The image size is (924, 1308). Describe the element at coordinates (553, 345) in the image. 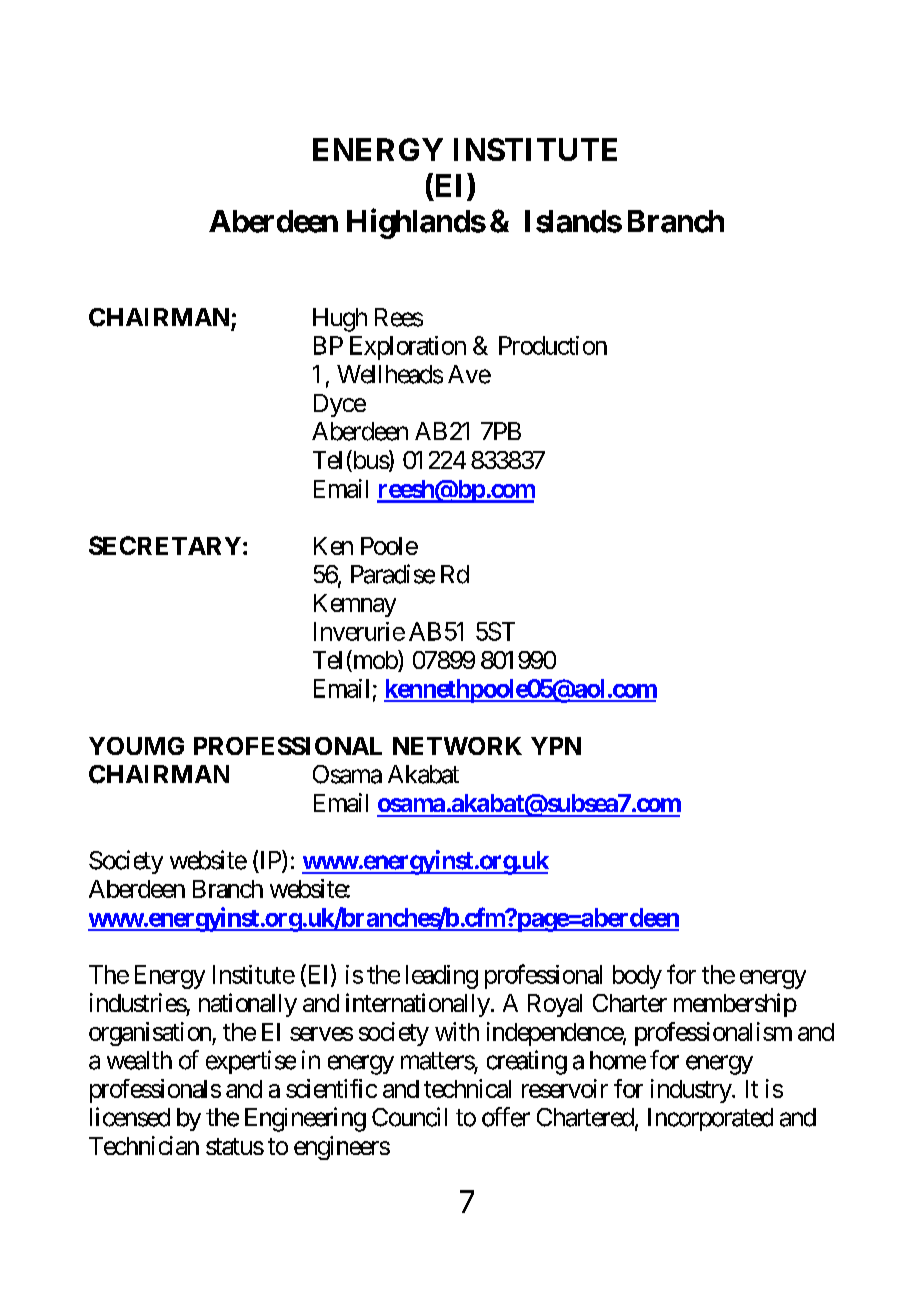

I see `Production` at that location.
